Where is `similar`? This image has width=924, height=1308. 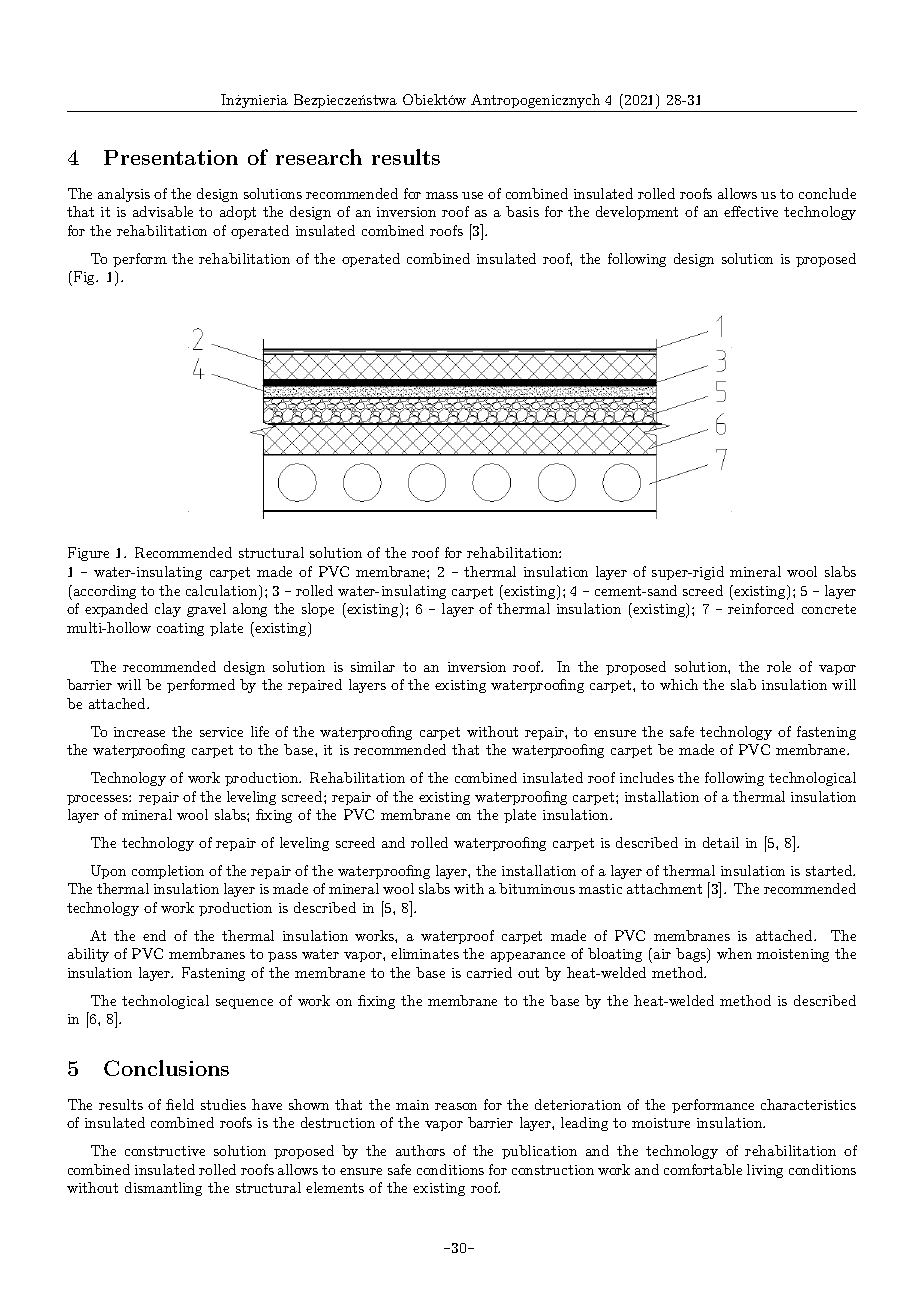
similar is located at coordinates (373, 666).
